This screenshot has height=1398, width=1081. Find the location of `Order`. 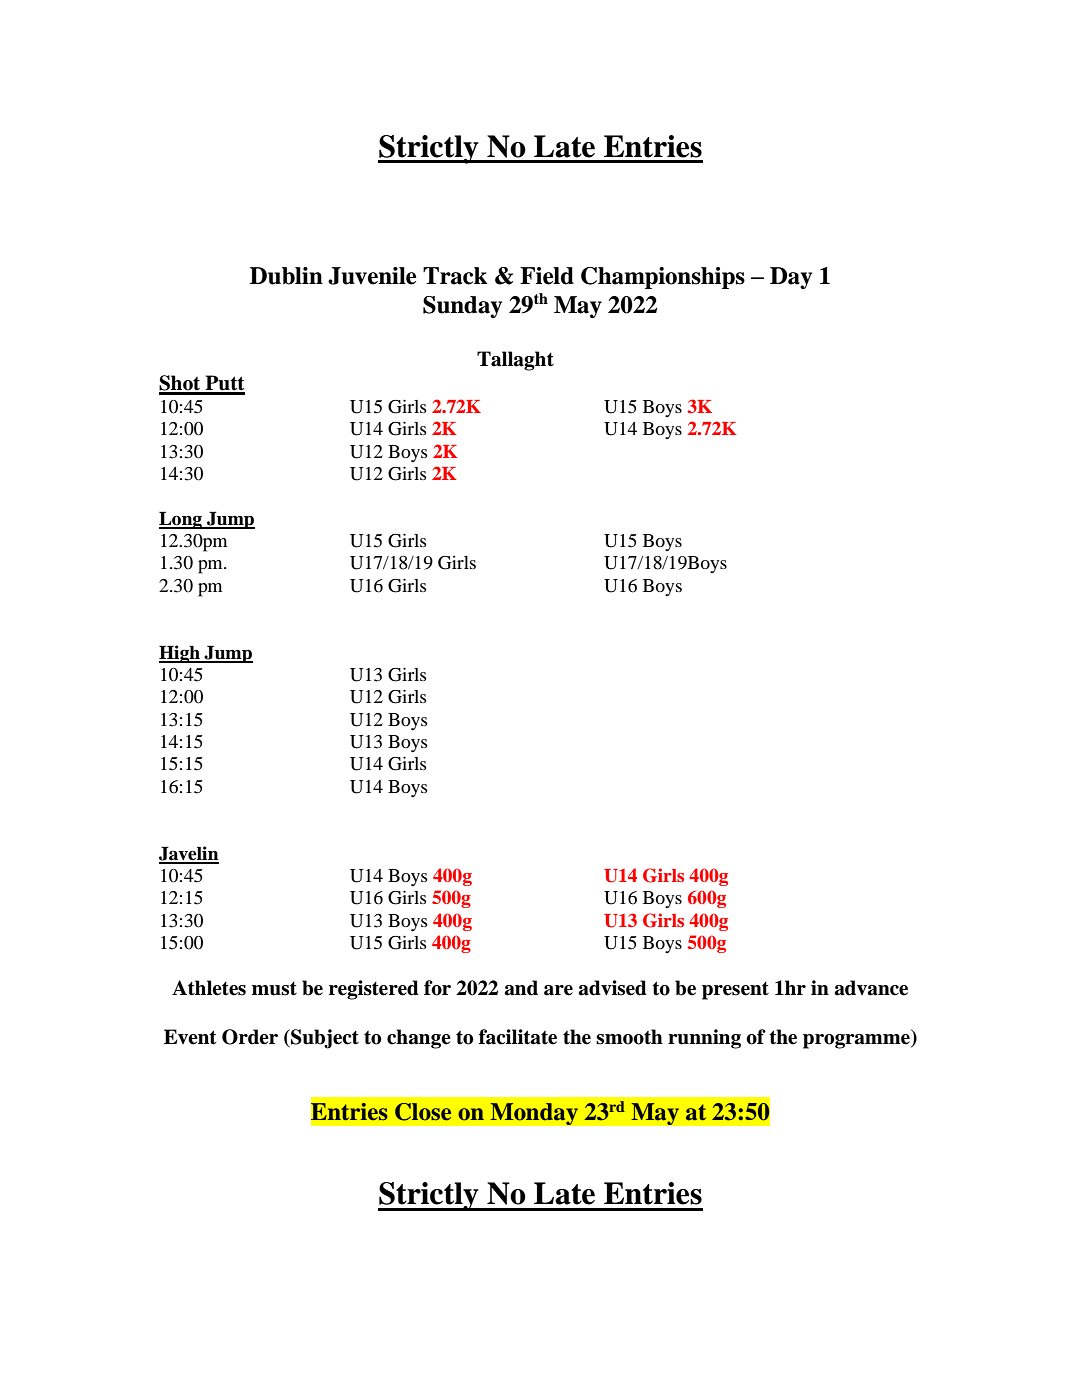

Order is located at coordinates (250, 1037).
